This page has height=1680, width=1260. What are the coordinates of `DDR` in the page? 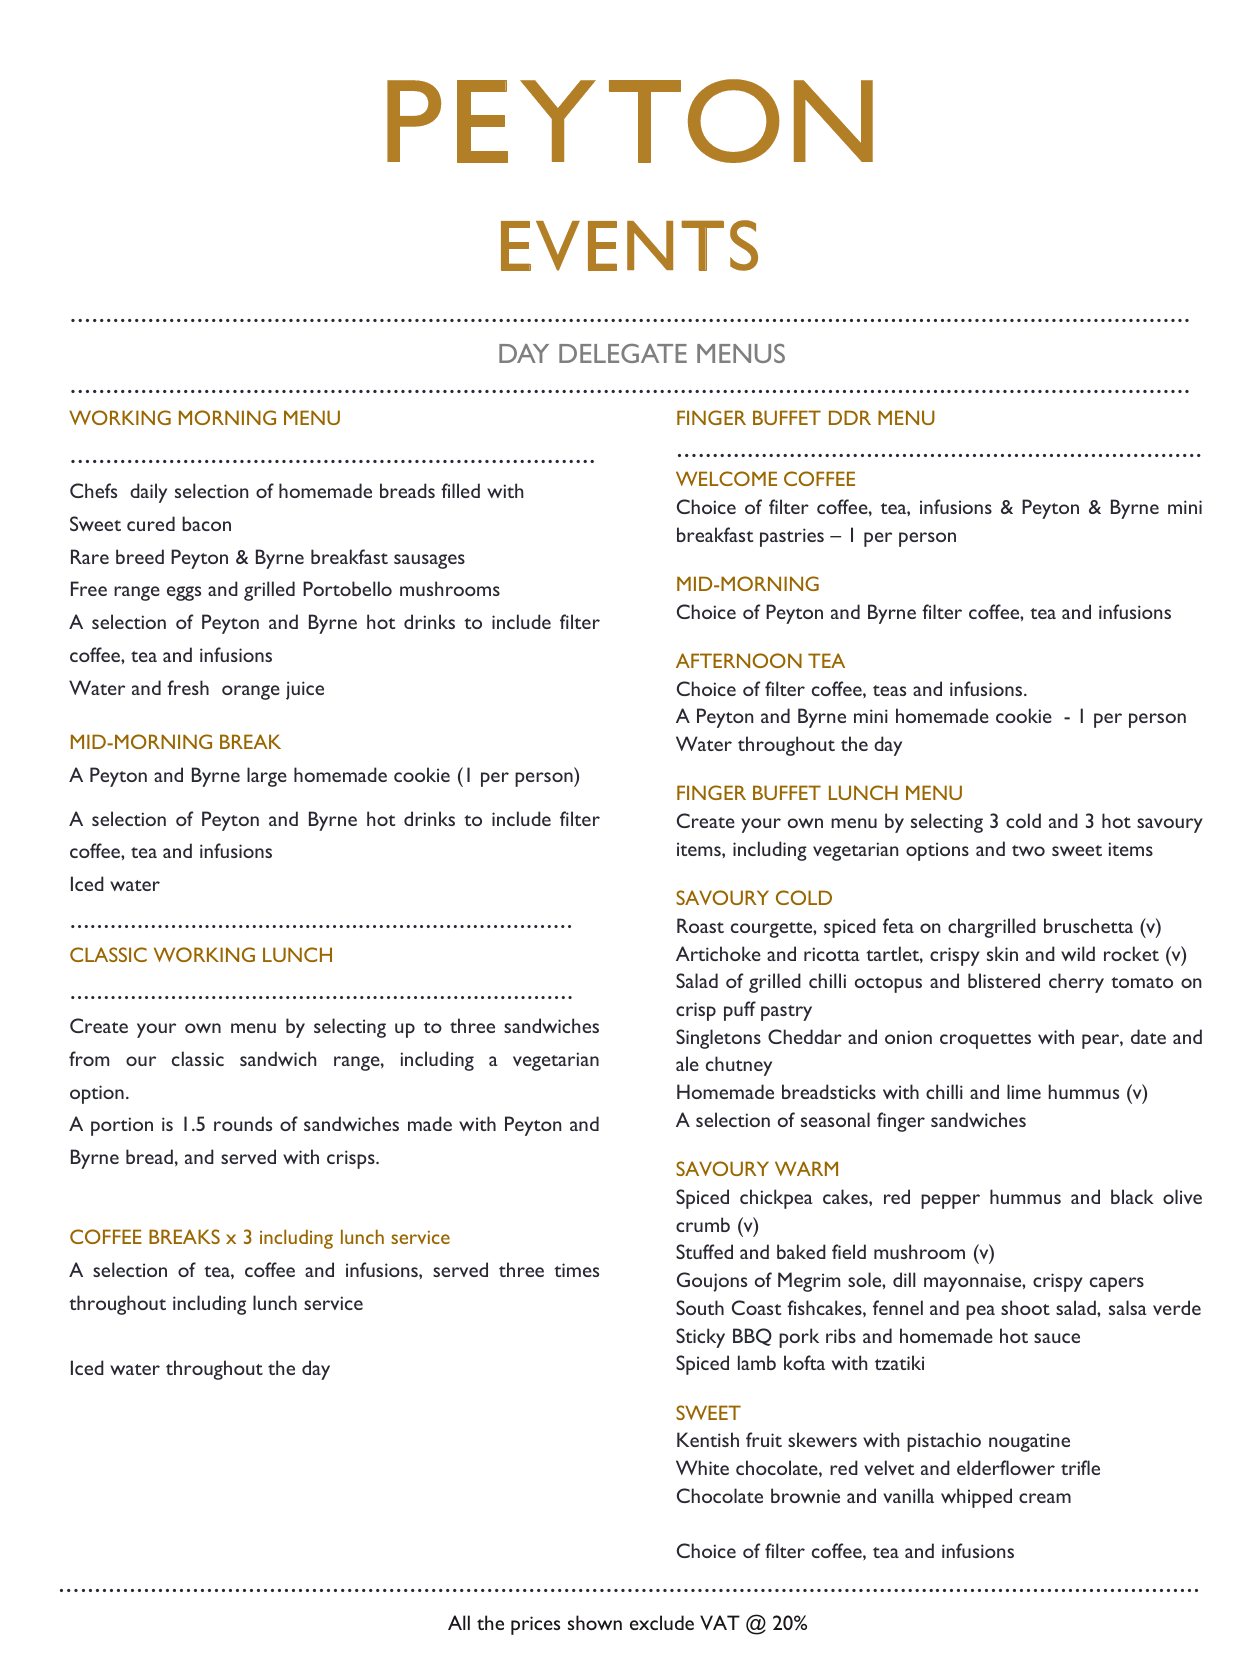 It's located at (850, 417).
